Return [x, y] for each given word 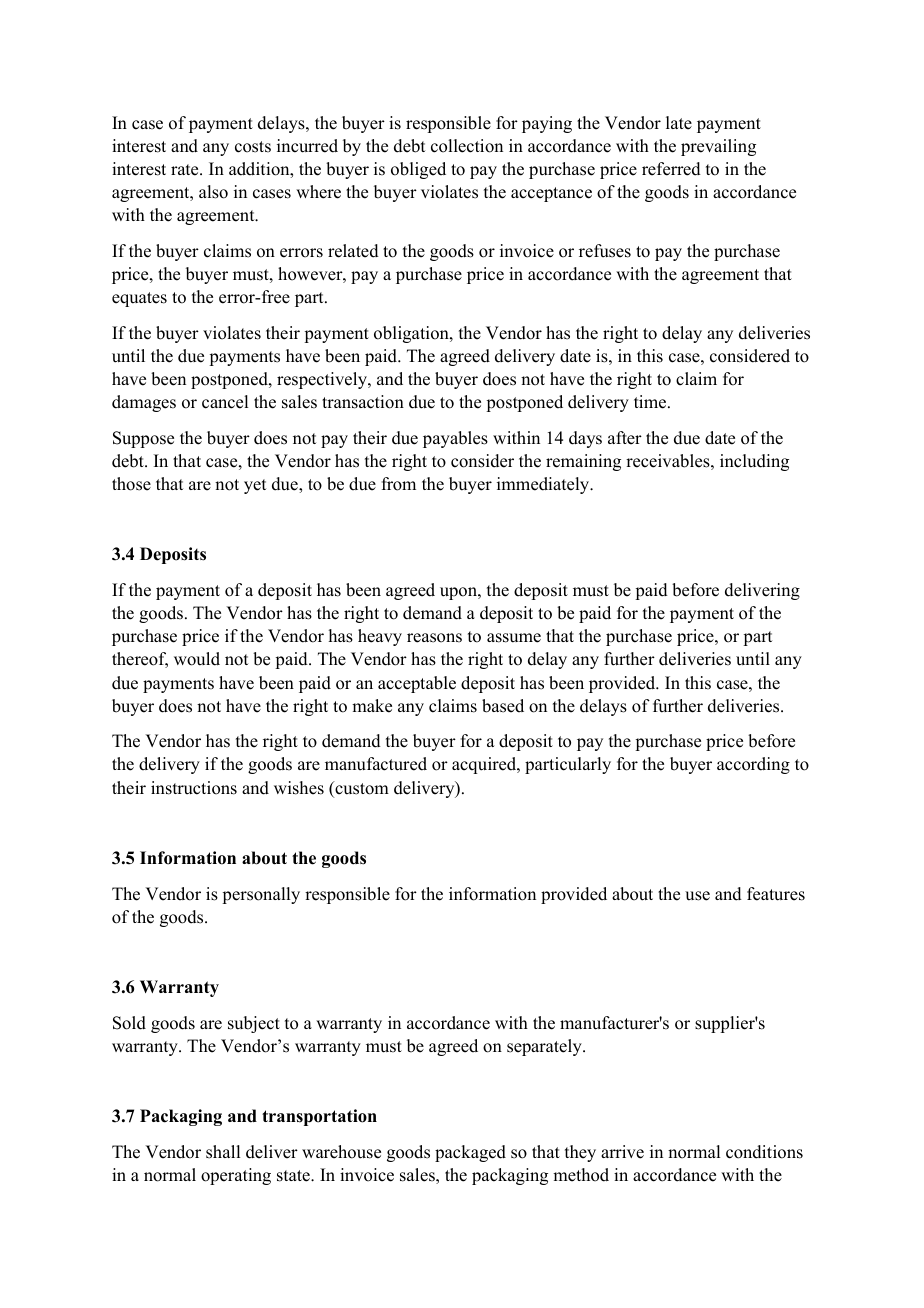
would [197, 659]
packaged [470, 1153]
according [753, 765]
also [213, 192]
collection [467, 146]
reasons [434, 638]
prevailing [718, 147]
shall [223, 1152]
